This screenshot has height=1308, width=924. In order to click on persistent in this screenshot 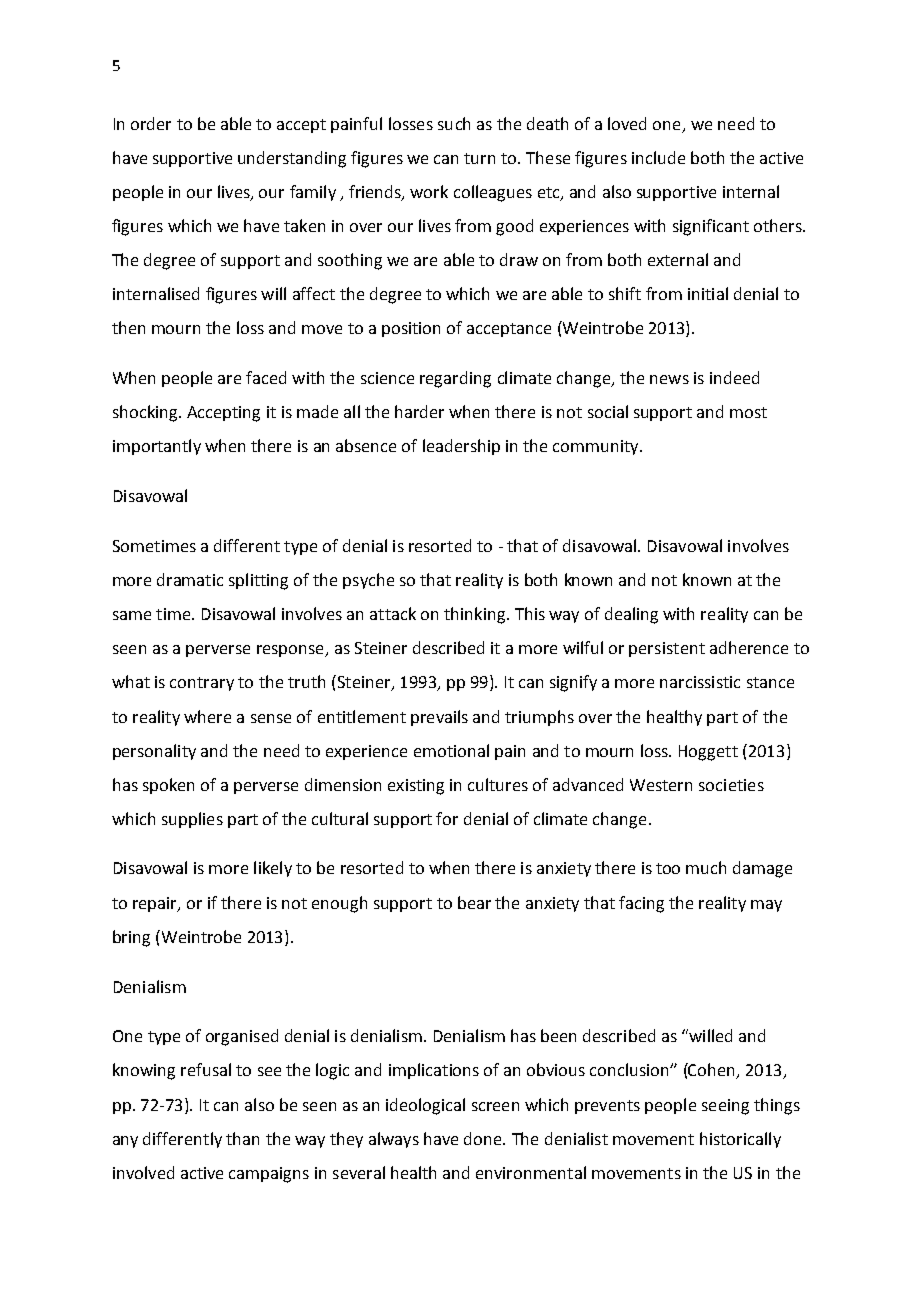, I will do `click(667, 649)`.
